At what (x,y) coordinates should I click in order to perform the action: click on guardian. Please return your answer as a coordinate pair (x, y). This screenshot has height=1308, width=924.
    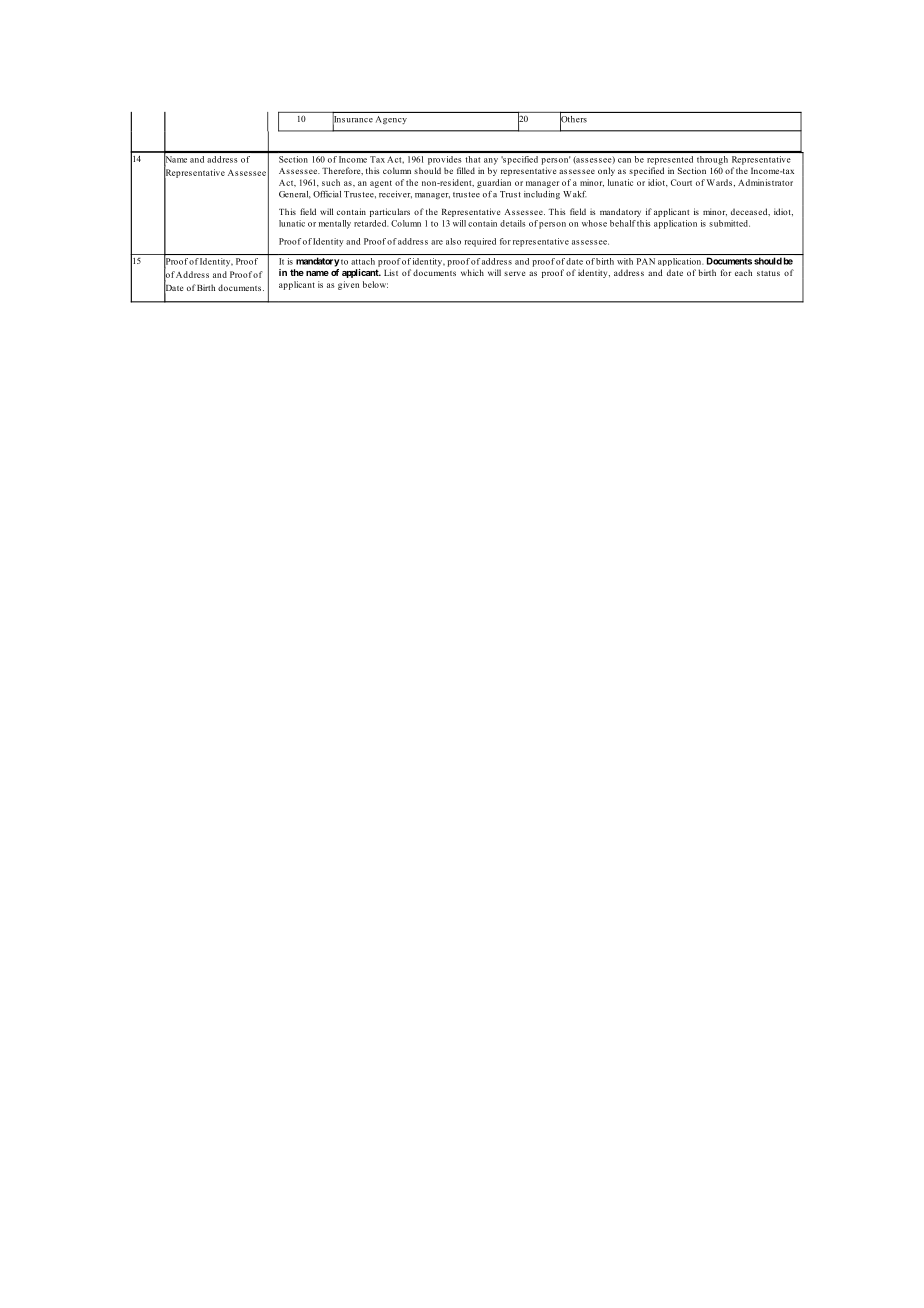
    Looking at the image, I should click on (494, 183).
